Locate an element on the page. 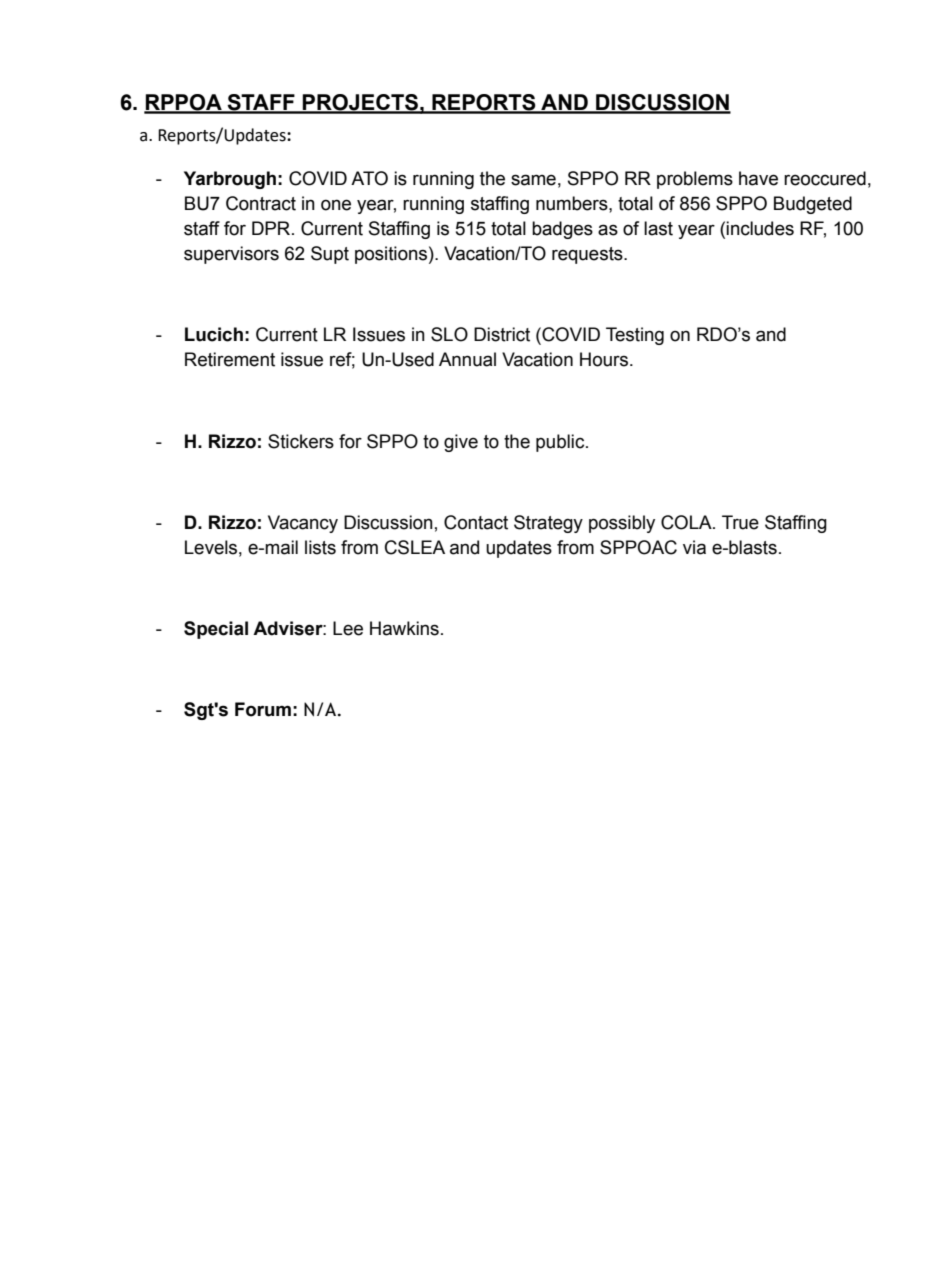 This page has width=952, height=1272. Retirement is located at coordinates (230, 359).
